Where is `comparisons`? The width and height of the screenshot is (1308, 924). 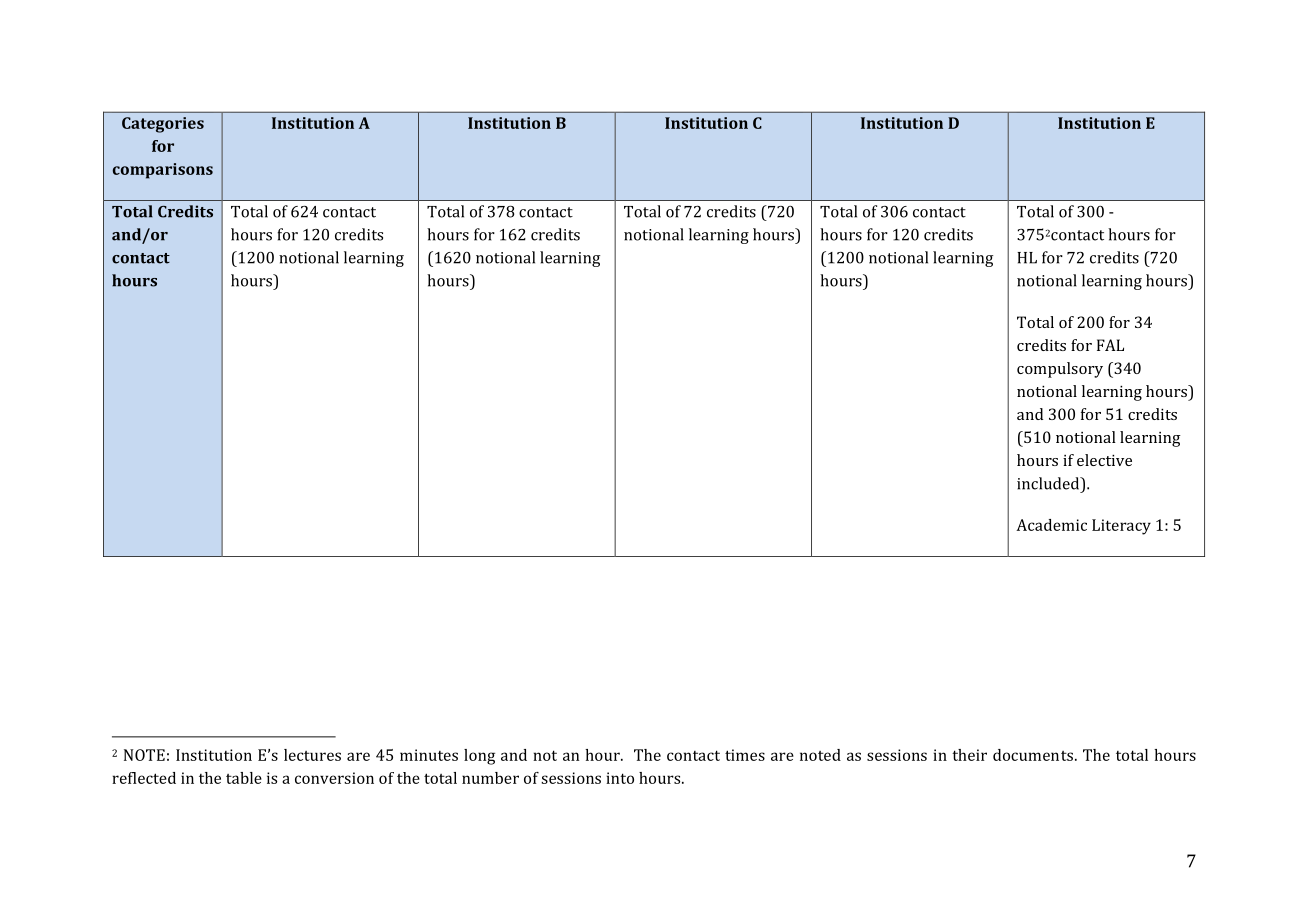
comparisons is located at coordinates (163, 171).
